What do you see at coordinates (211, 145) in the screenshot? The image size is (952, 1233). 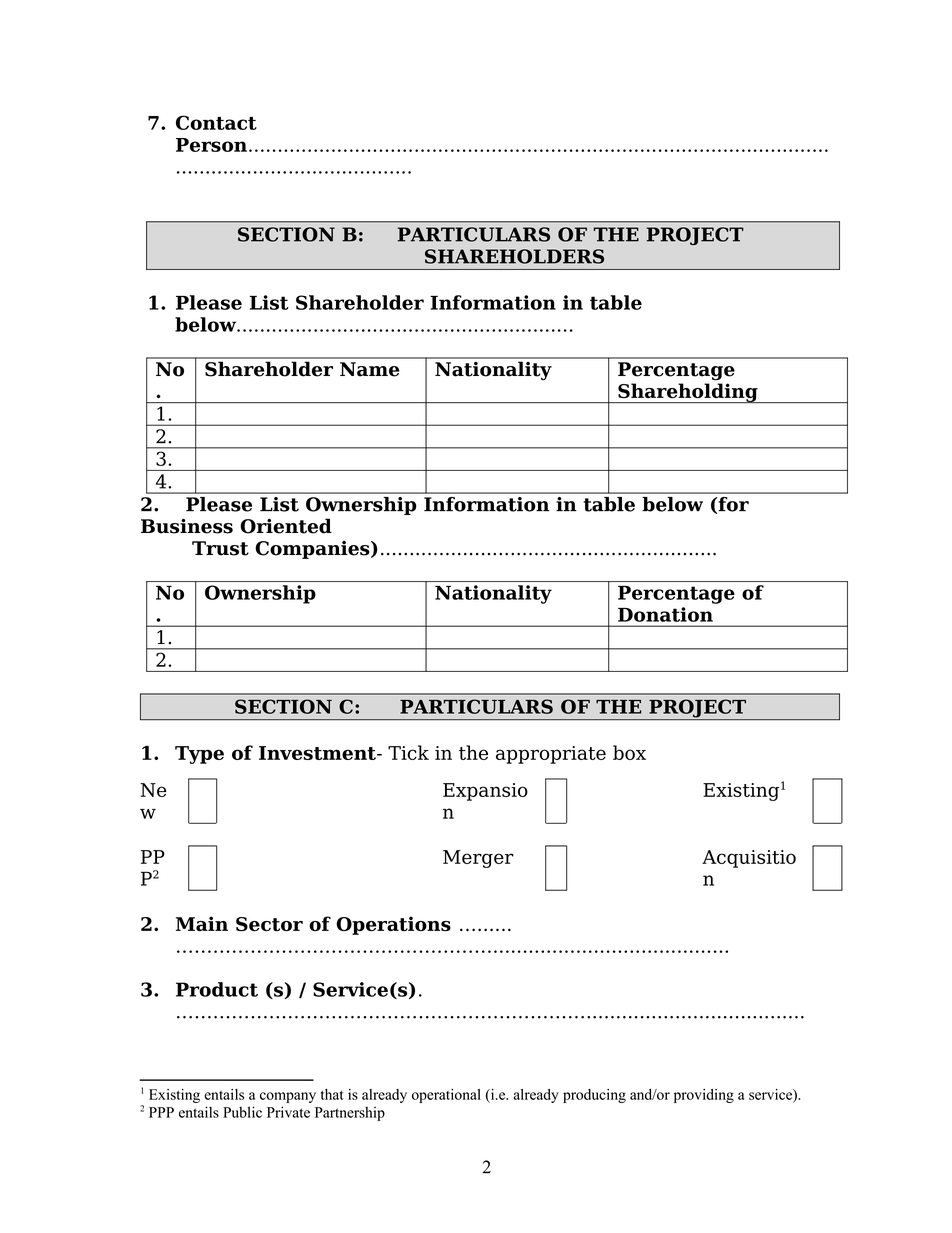 I see `Person` at bounding box center [211, 145].
